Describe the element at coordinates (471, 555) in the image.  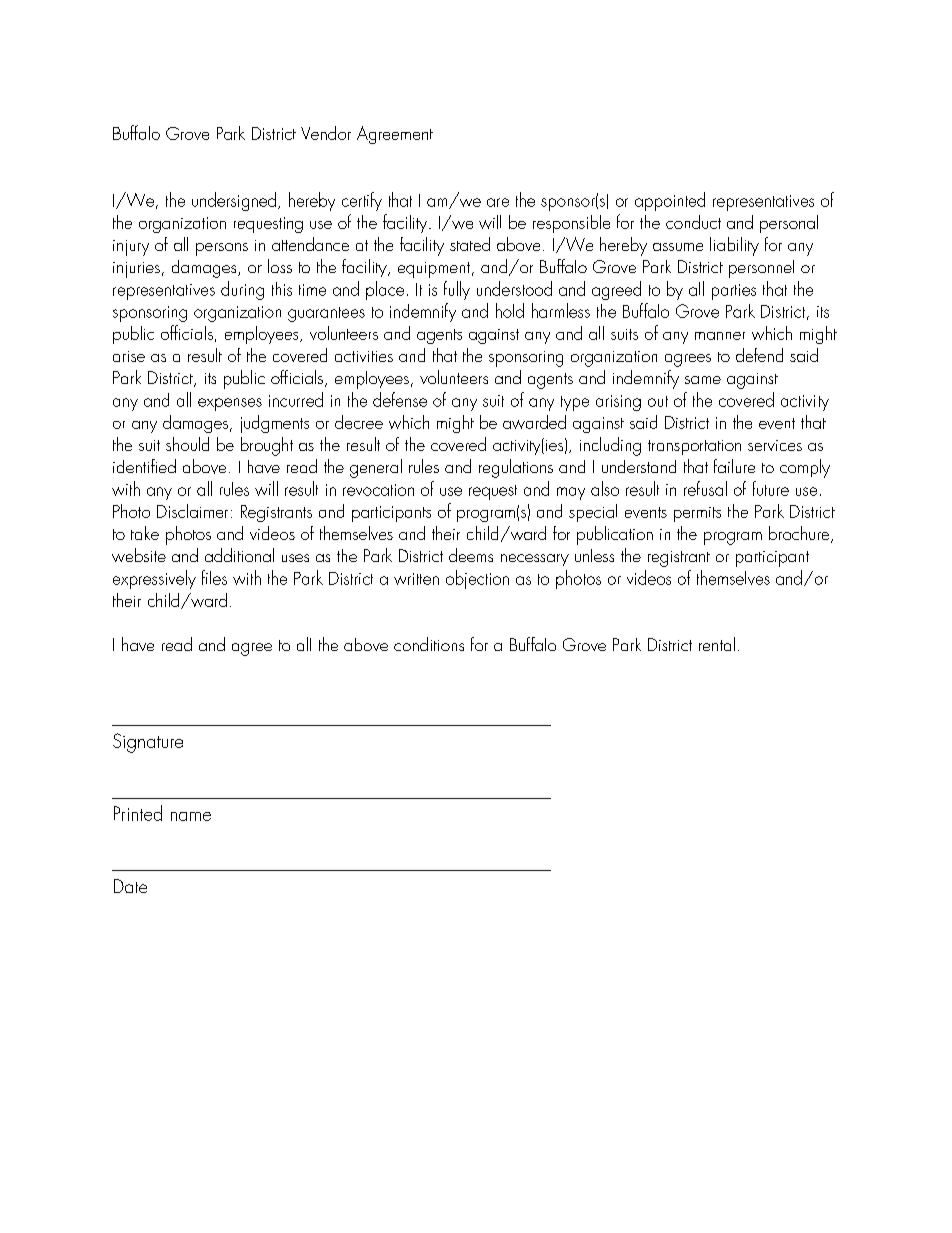
I see `deems` at that location.
